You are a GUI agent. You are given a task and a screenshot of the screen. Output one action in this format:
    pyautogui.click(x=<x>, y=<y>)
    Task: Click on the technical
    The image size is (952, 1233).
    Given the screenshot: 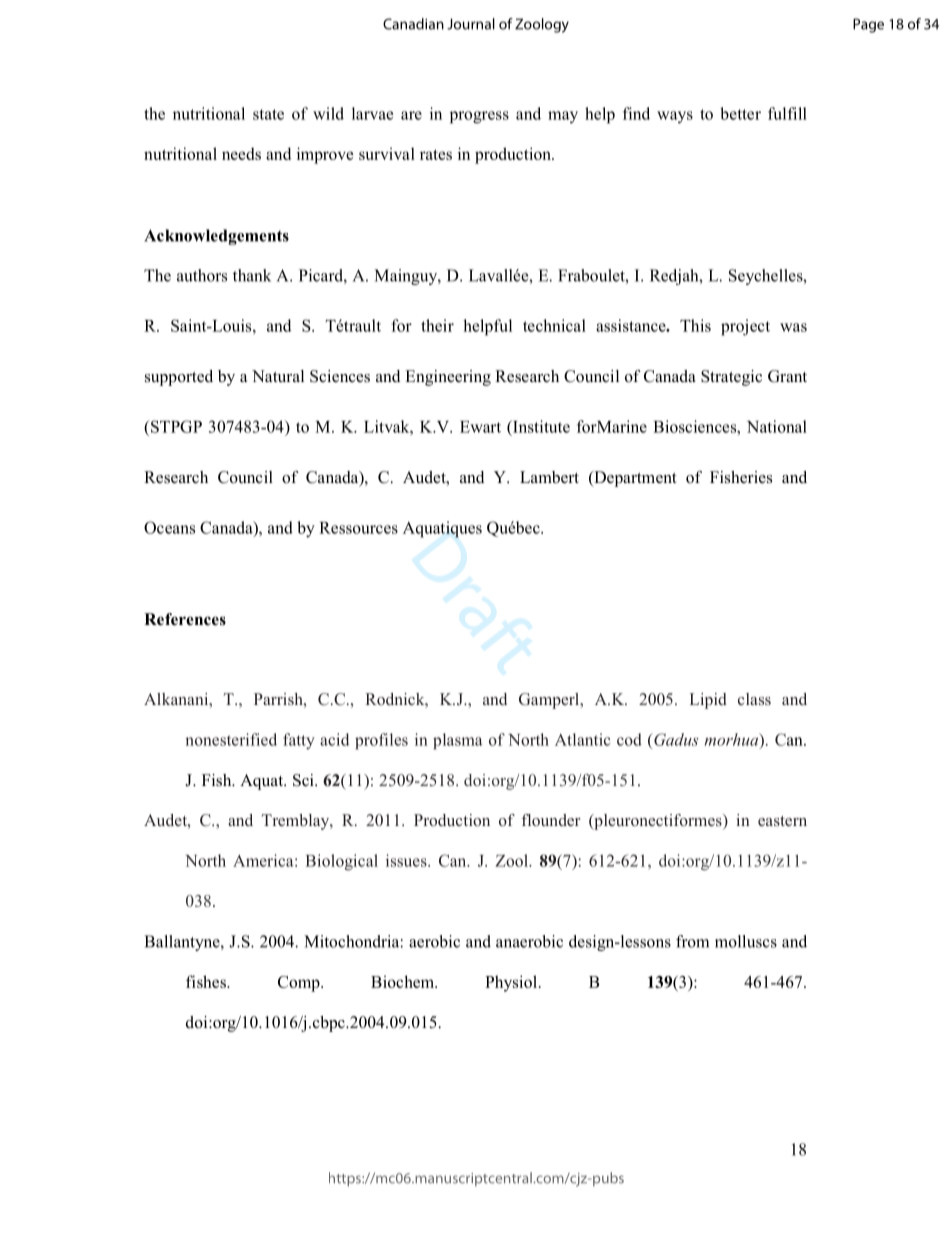 What is the action you would take?
    pyautogui.click(x=554, y=325)
